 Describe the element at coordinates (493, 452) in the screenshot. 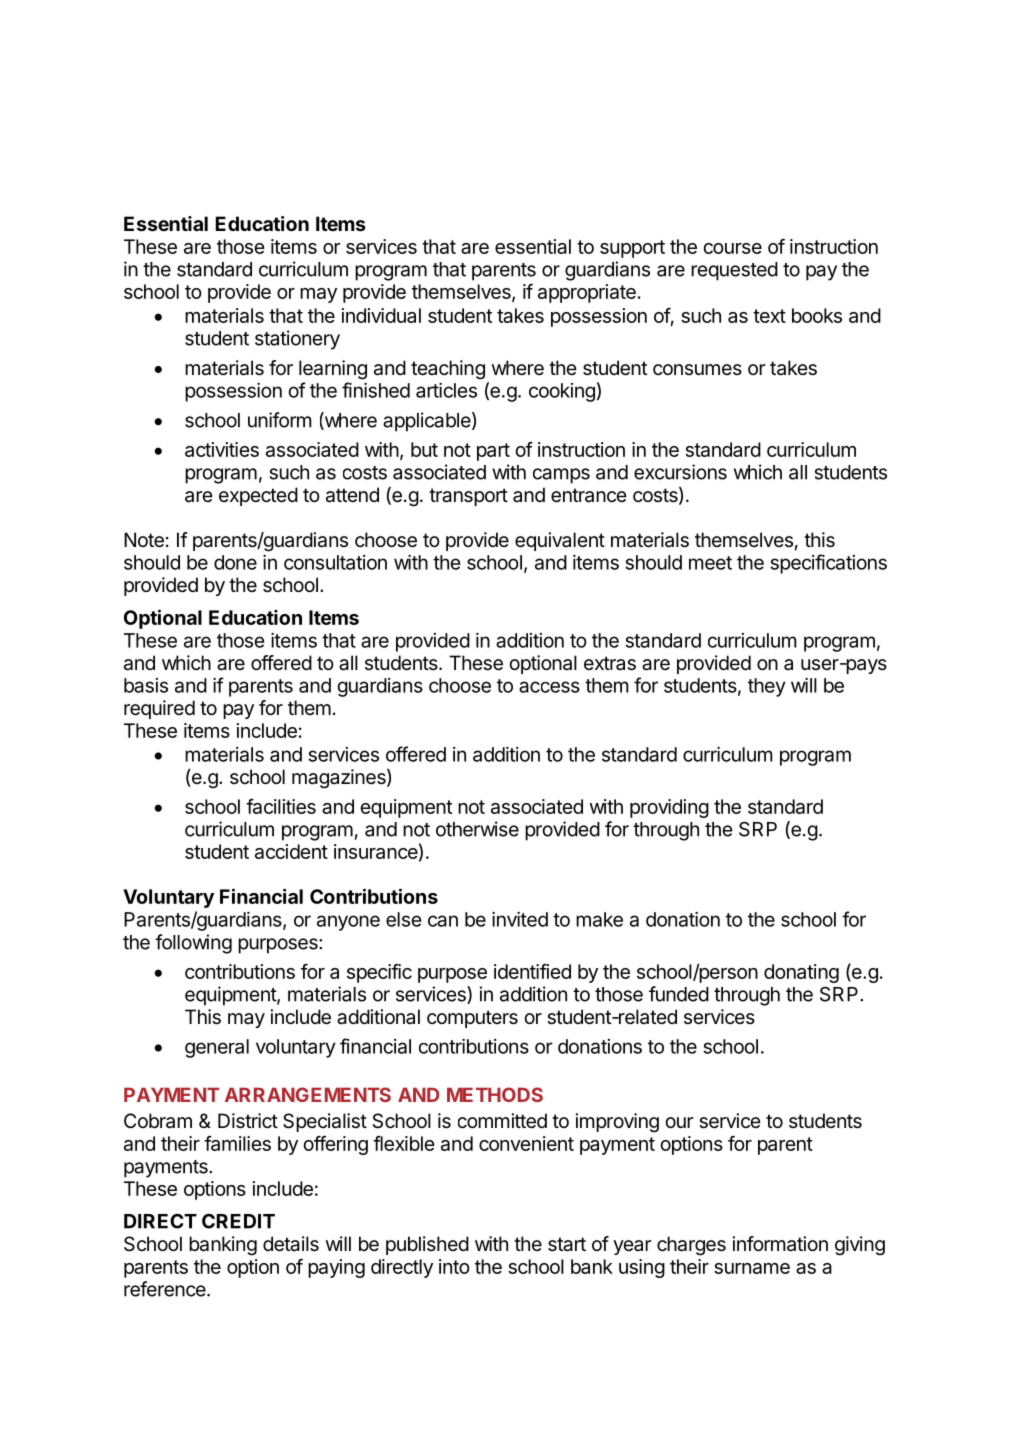

I see `part` at that location.
